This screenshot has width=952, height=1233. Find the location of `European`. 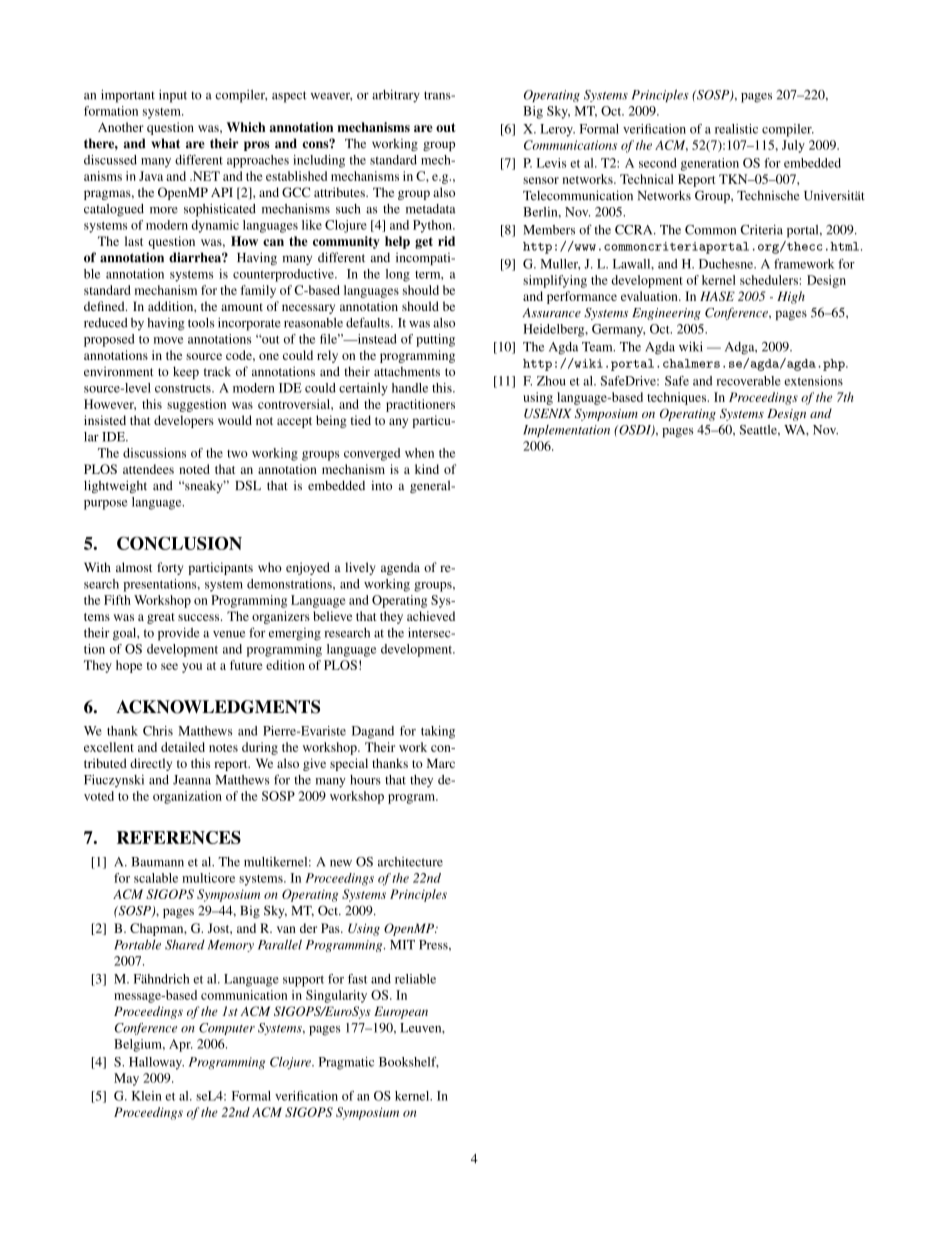

European is located at coordinates (401, 1012).
